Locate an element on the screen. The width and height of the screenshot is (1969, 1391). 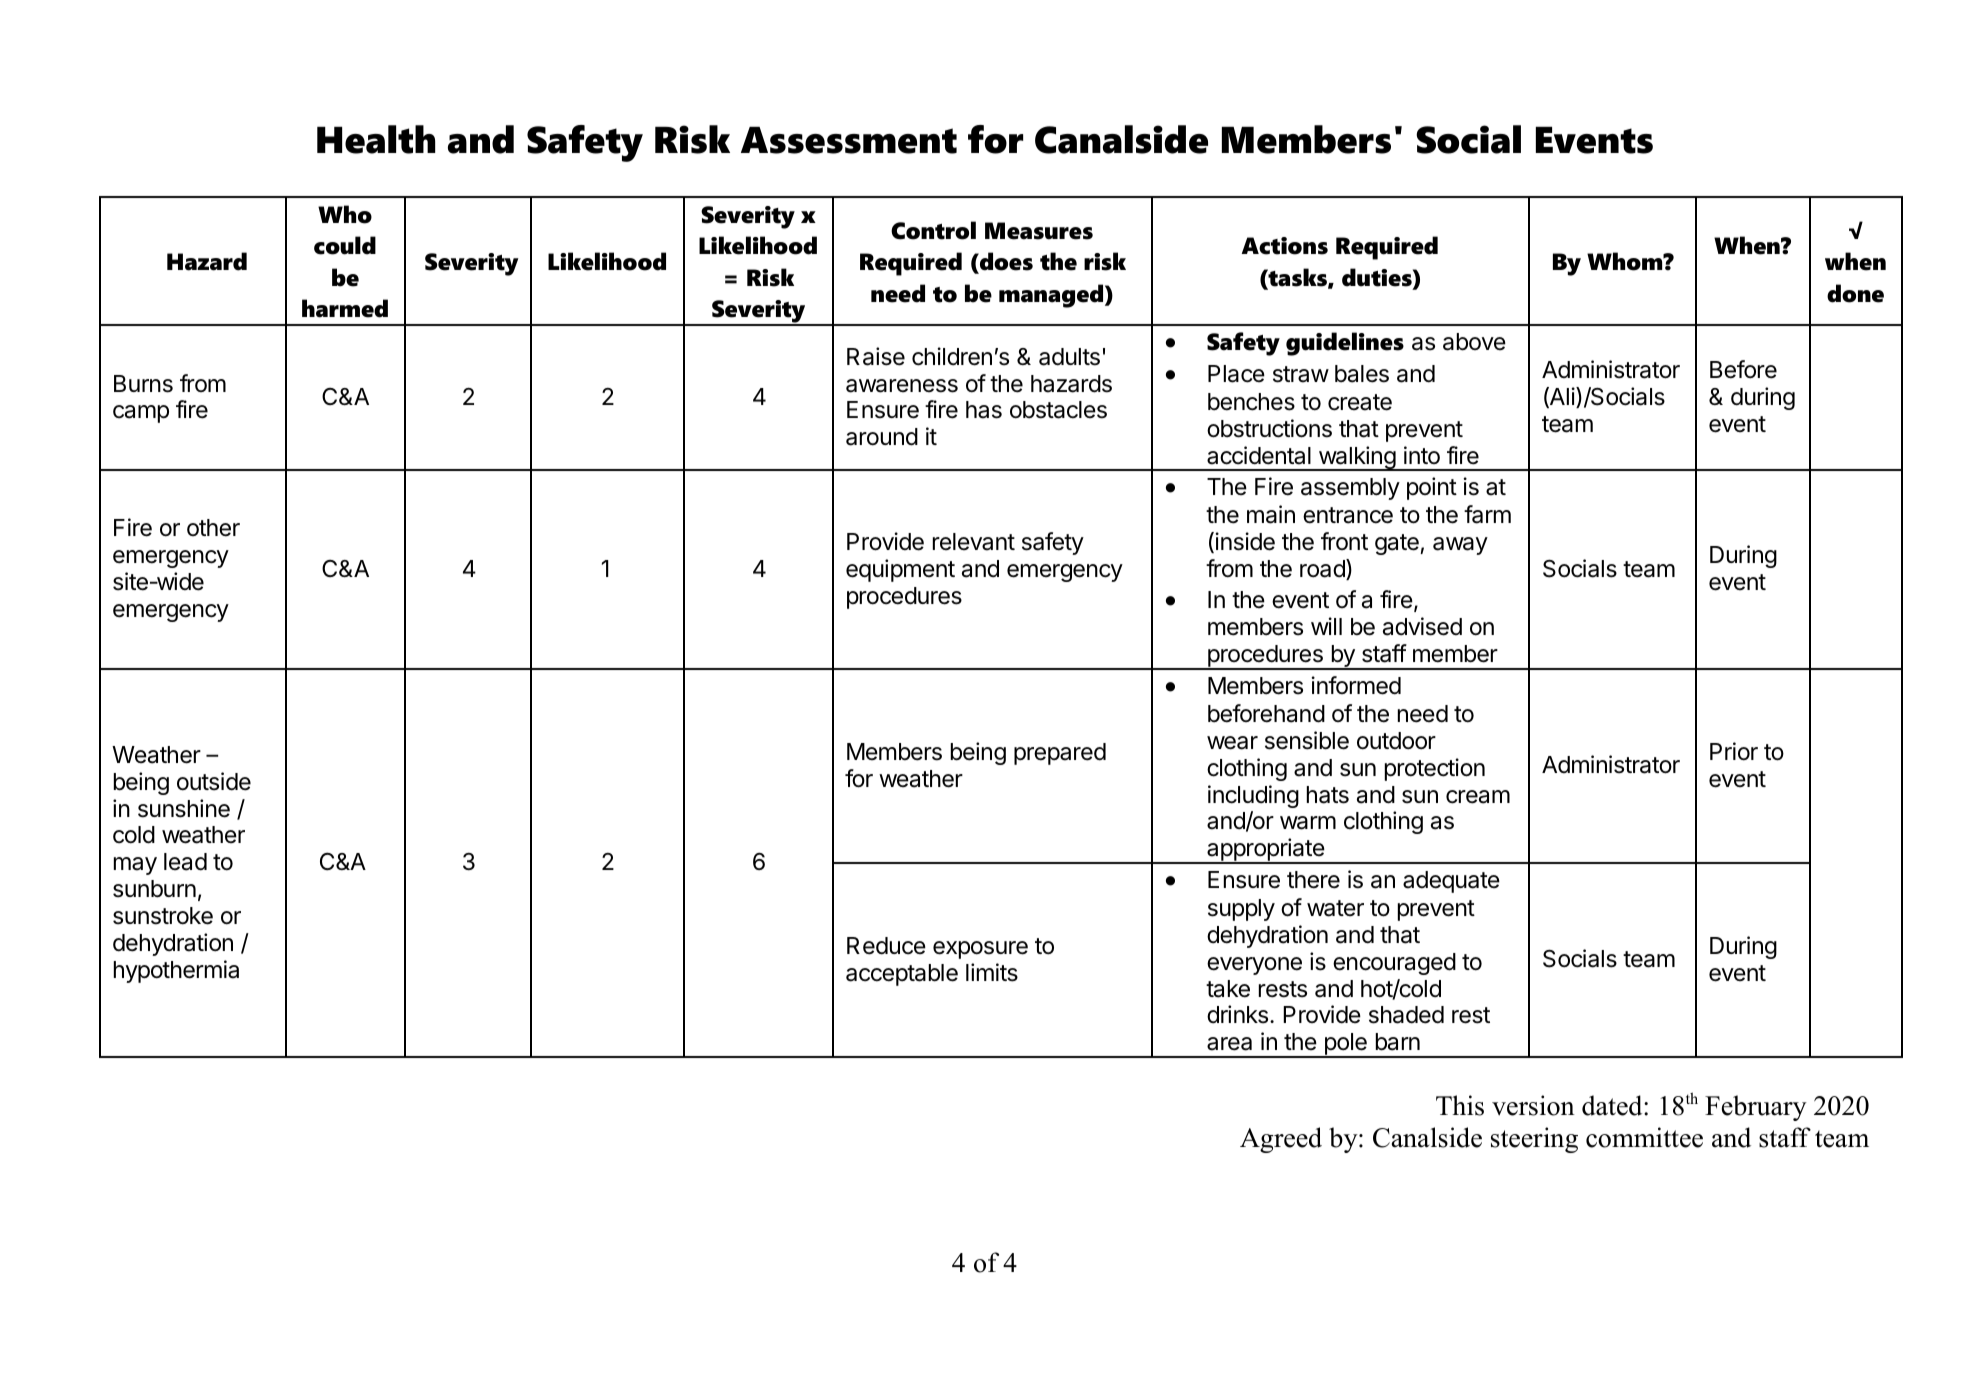
Health is located at coordinates (376, 139).
